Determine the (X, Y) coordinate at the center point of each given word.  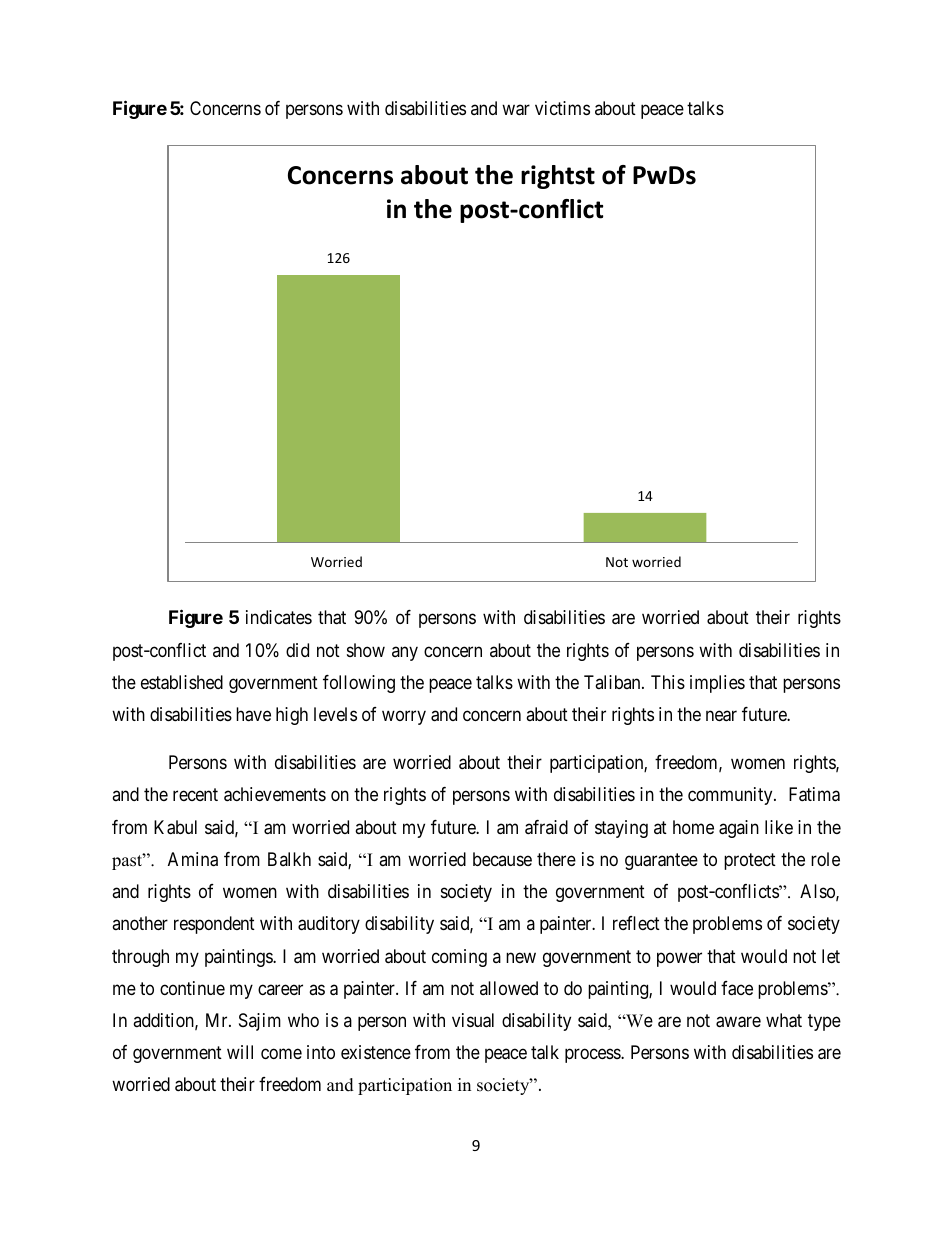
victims (562, 108)
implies (717, 684)
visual (473, 1020)
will (240, 1052)
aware (738, 1022)
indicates (279, 617)
